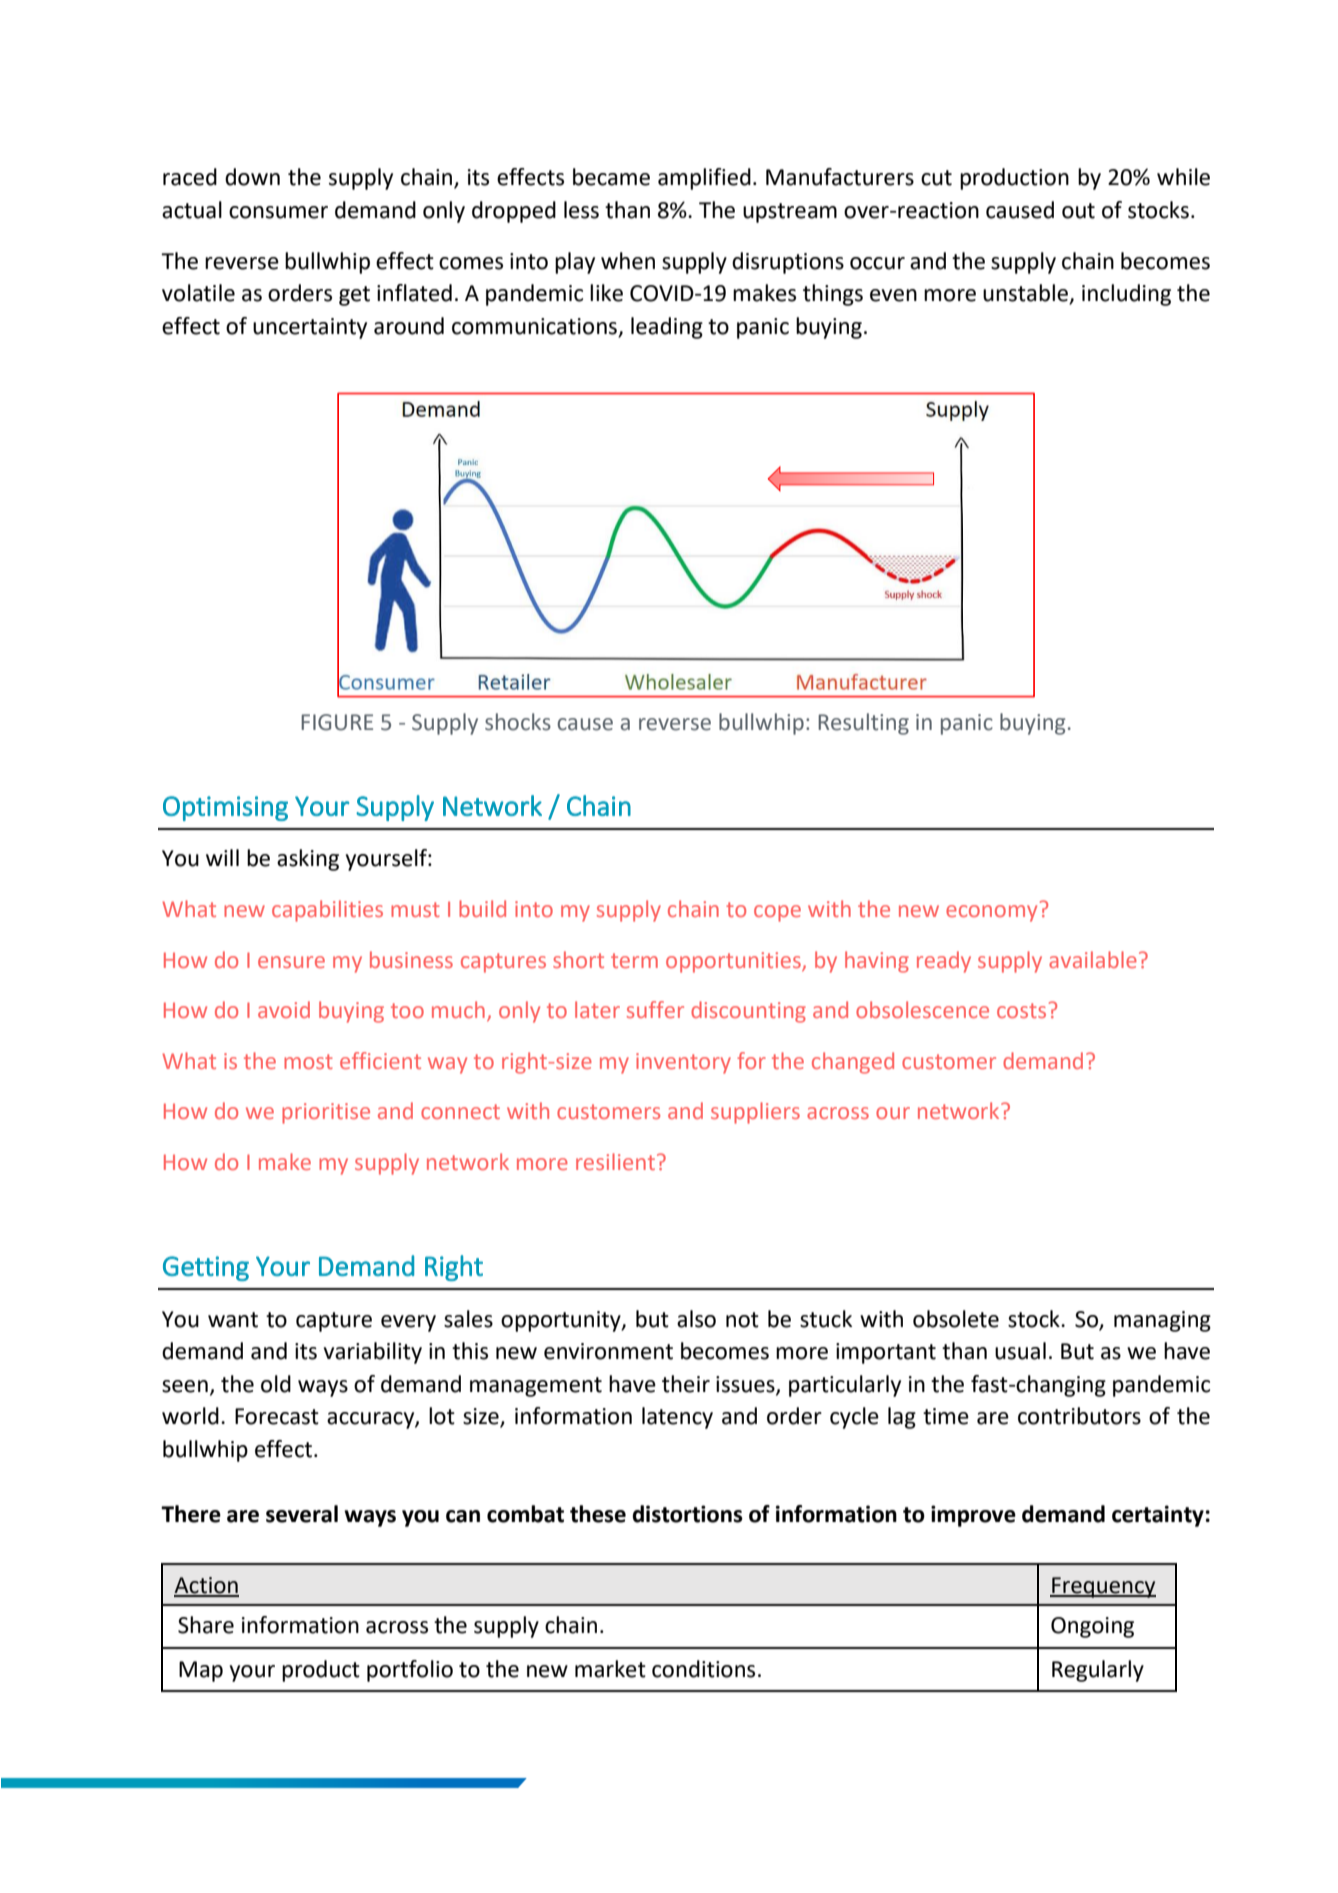 This image has width=1338, height=1893. Describe the element at coordinates (703, 1669) in the image. I see `conditions` at that location.
